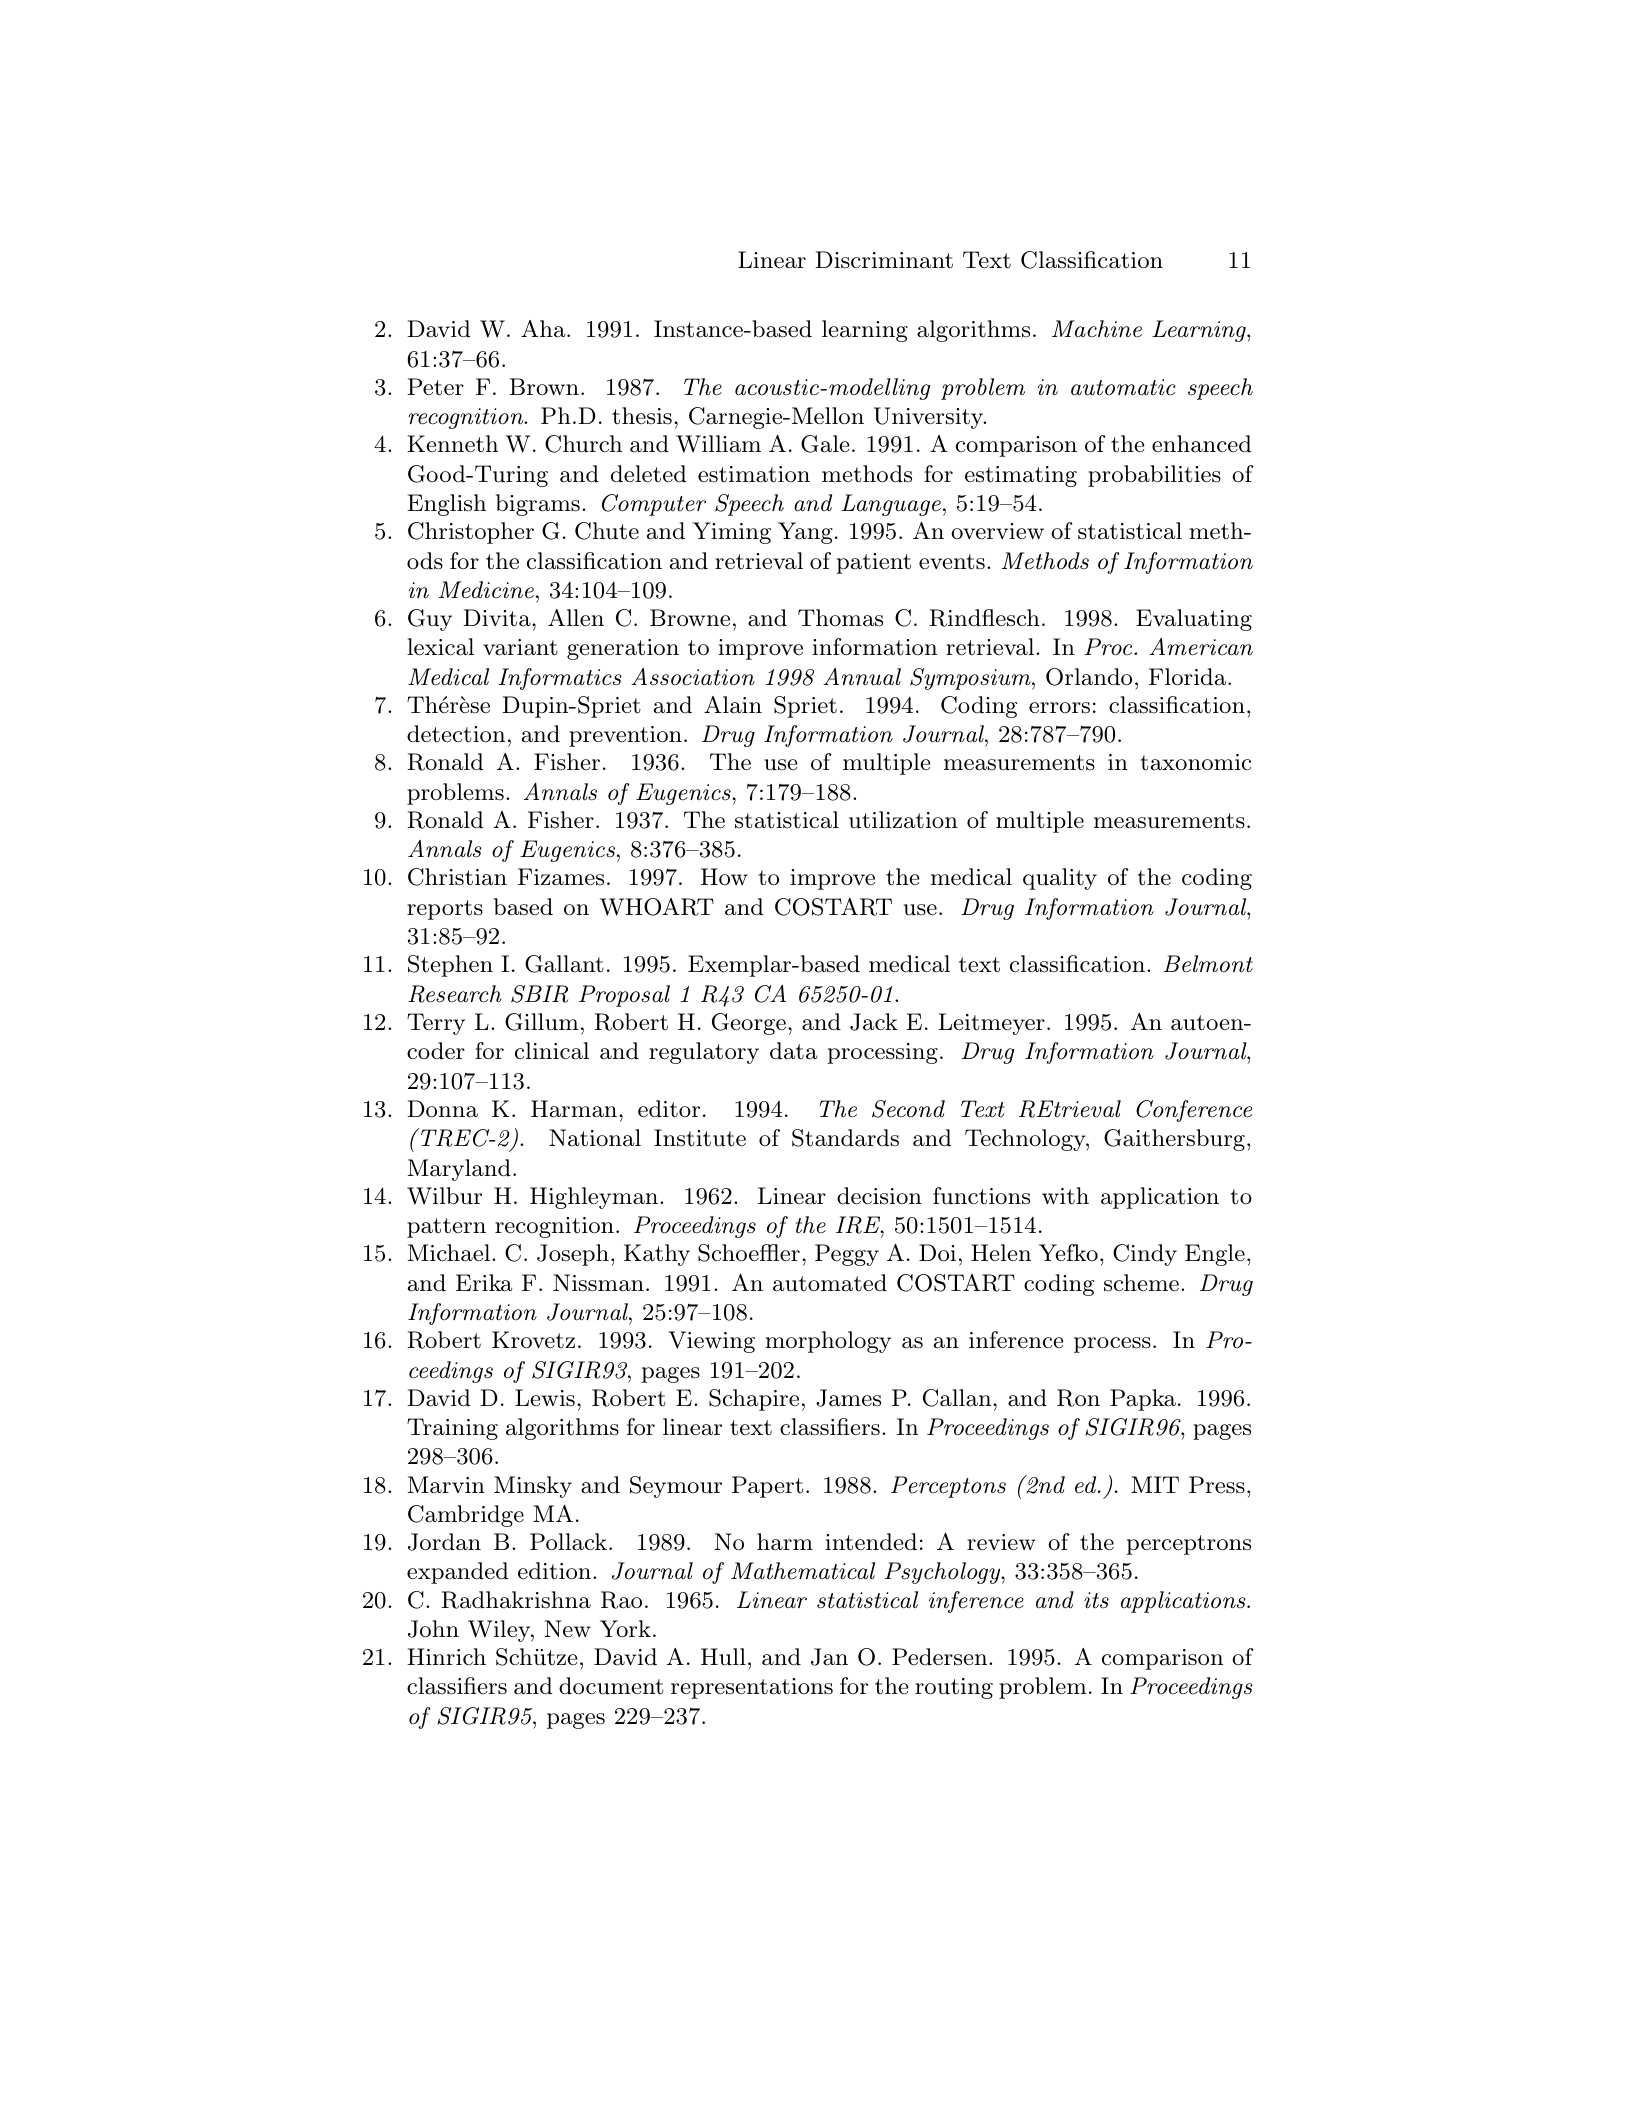  I want to click on Medicine, so click(486, 590).
